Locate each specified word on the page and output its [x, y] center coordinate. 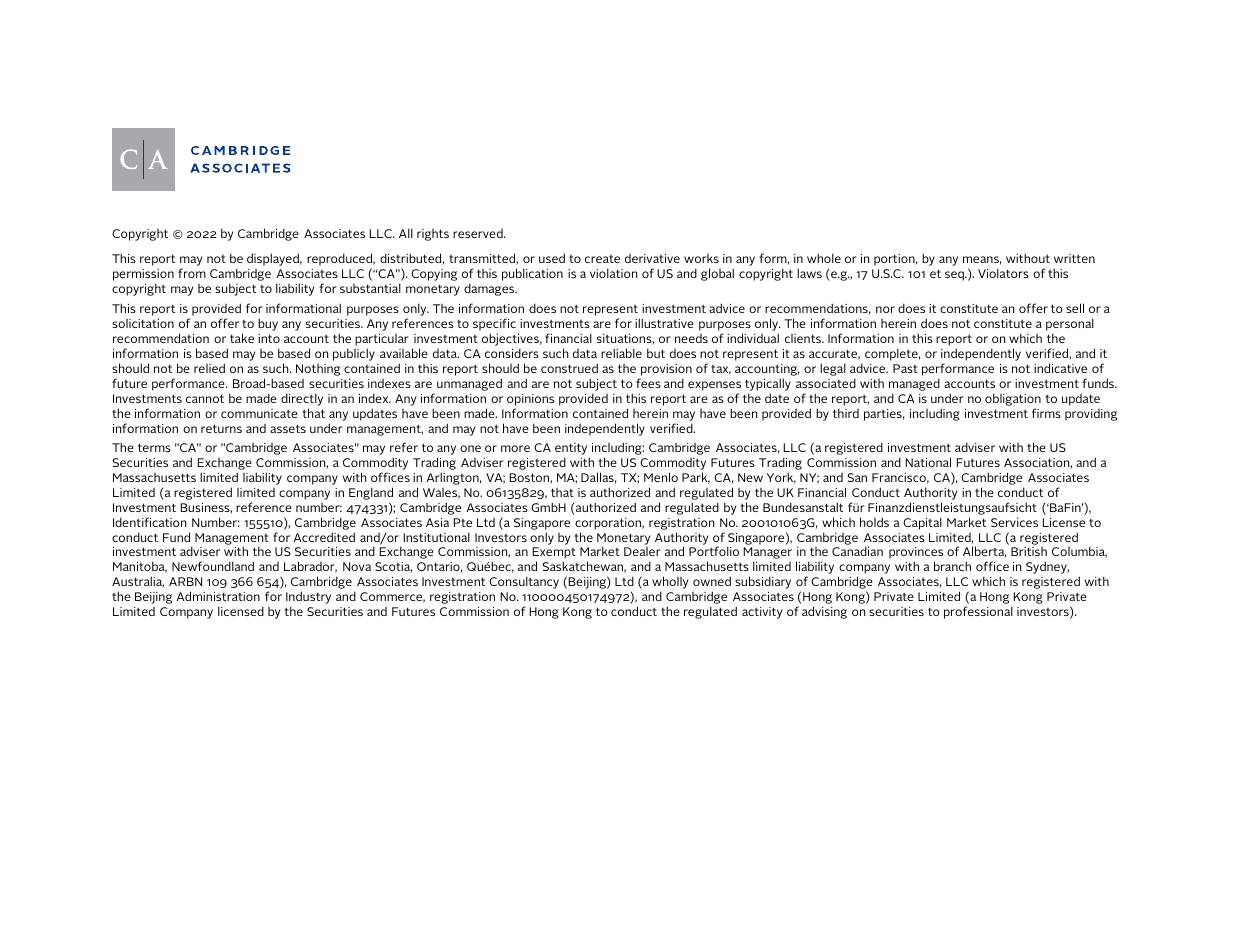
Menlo [661, 477]
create [602, 259]
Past [905, 368]
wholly [670, 584]
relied [209, 368]
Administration [218, 596]
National [928, 462]
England [371, 493]
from [192, 273]
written [1074, 258]
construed [569, 368]
